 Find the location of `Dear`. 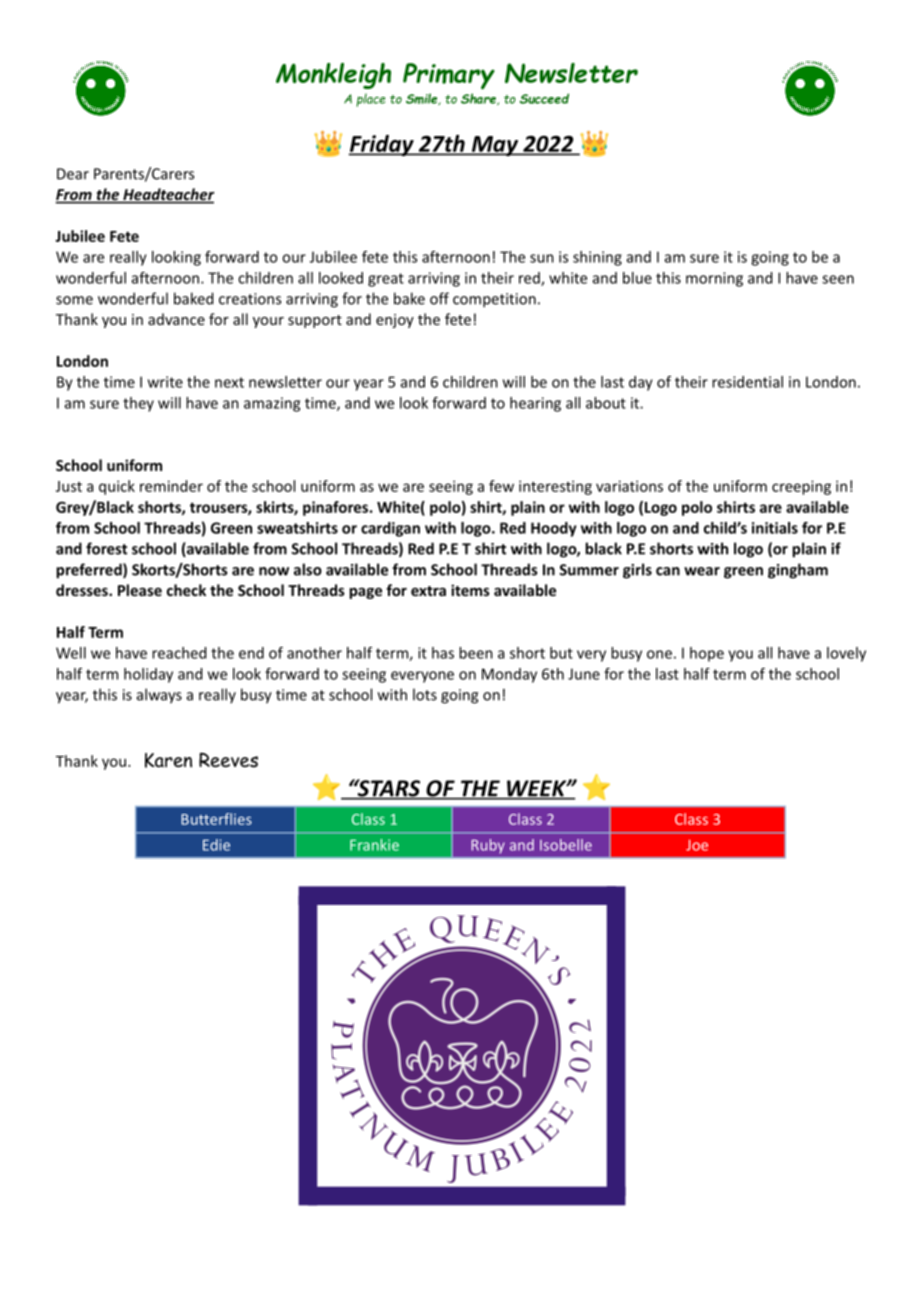

Dear is located at coordinates (73, 174).
